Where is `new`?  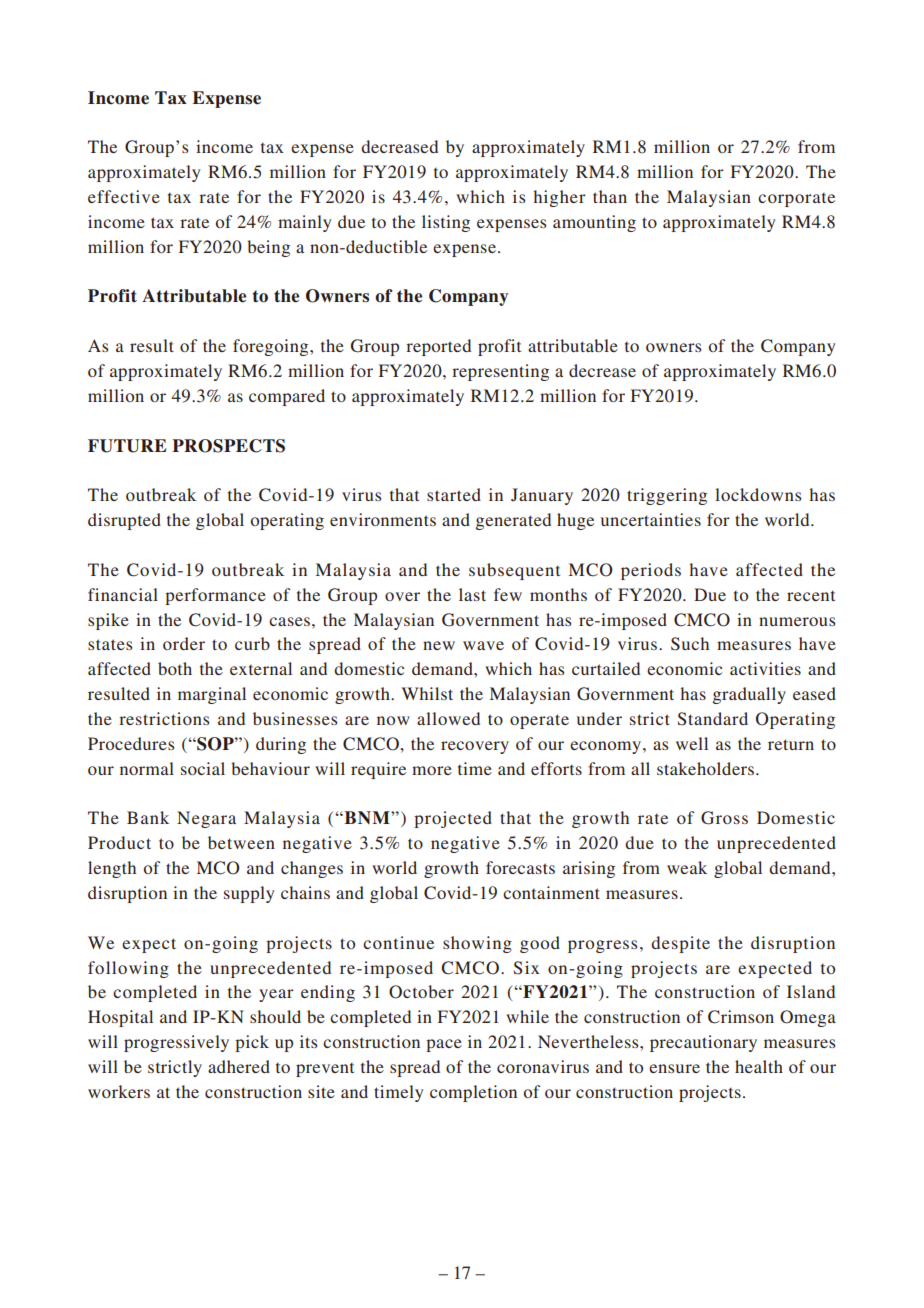
new is located at coordinates (439, 645).
